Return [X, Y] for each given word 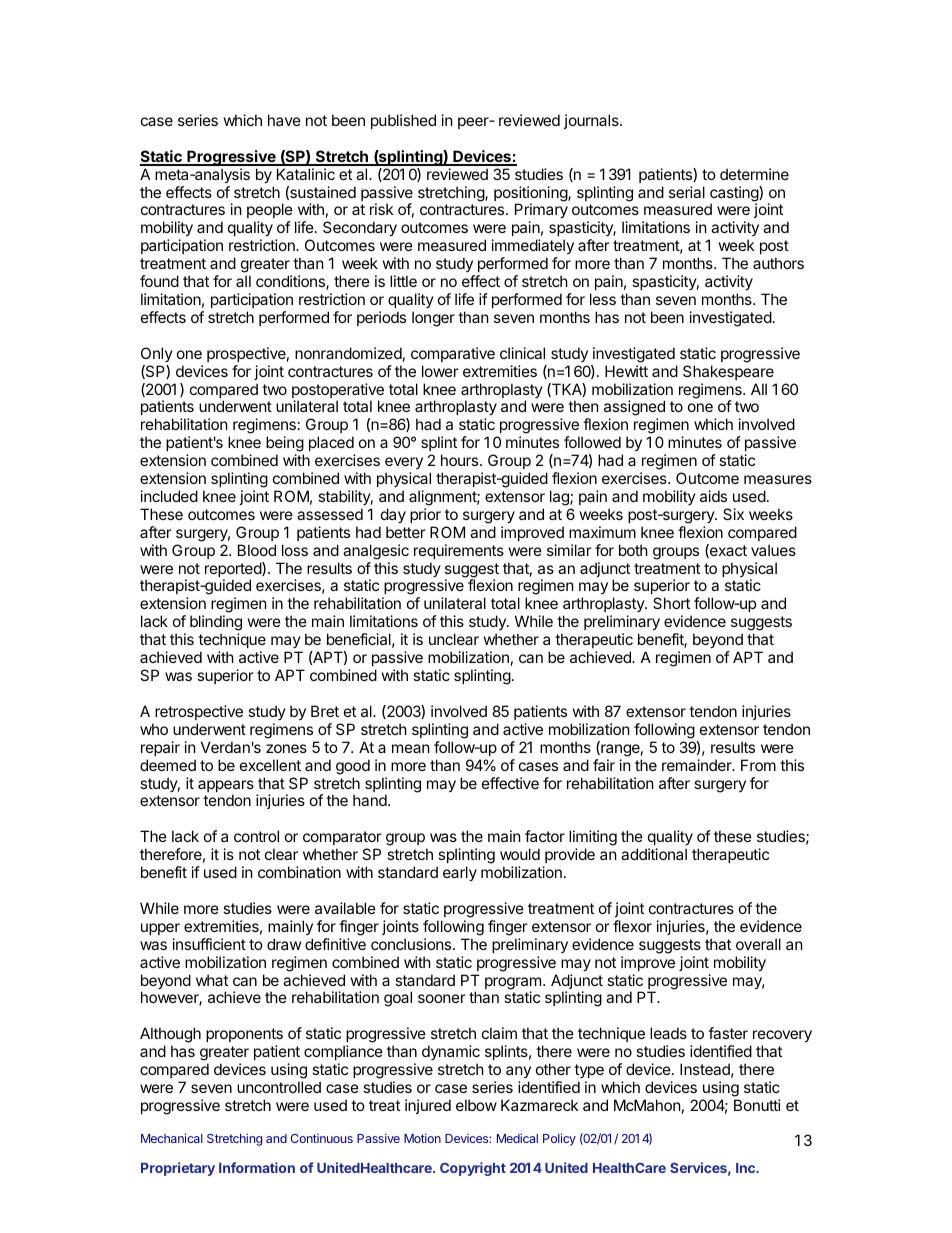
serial [687, 192]
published [403, 121]
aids [713, 496]
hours [461, 460]
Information [257, 1167]
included [169, 496]
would [520, 854]
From [758, 765]
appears [226, 787]
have [284, 120]
